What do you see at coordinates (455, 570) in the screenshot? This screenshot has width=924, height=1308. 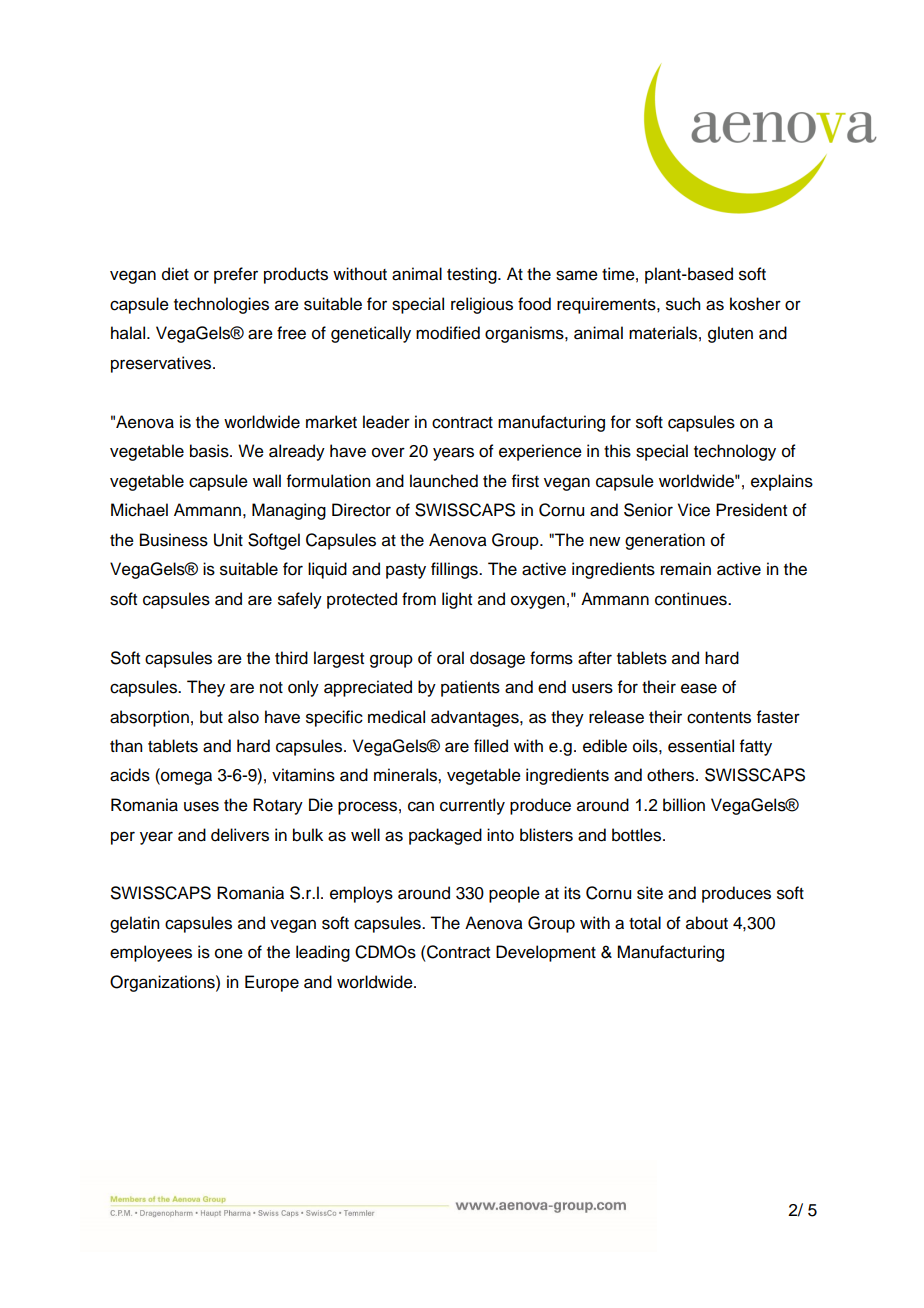 I see `fillings` at bounding box center [455, 570].
